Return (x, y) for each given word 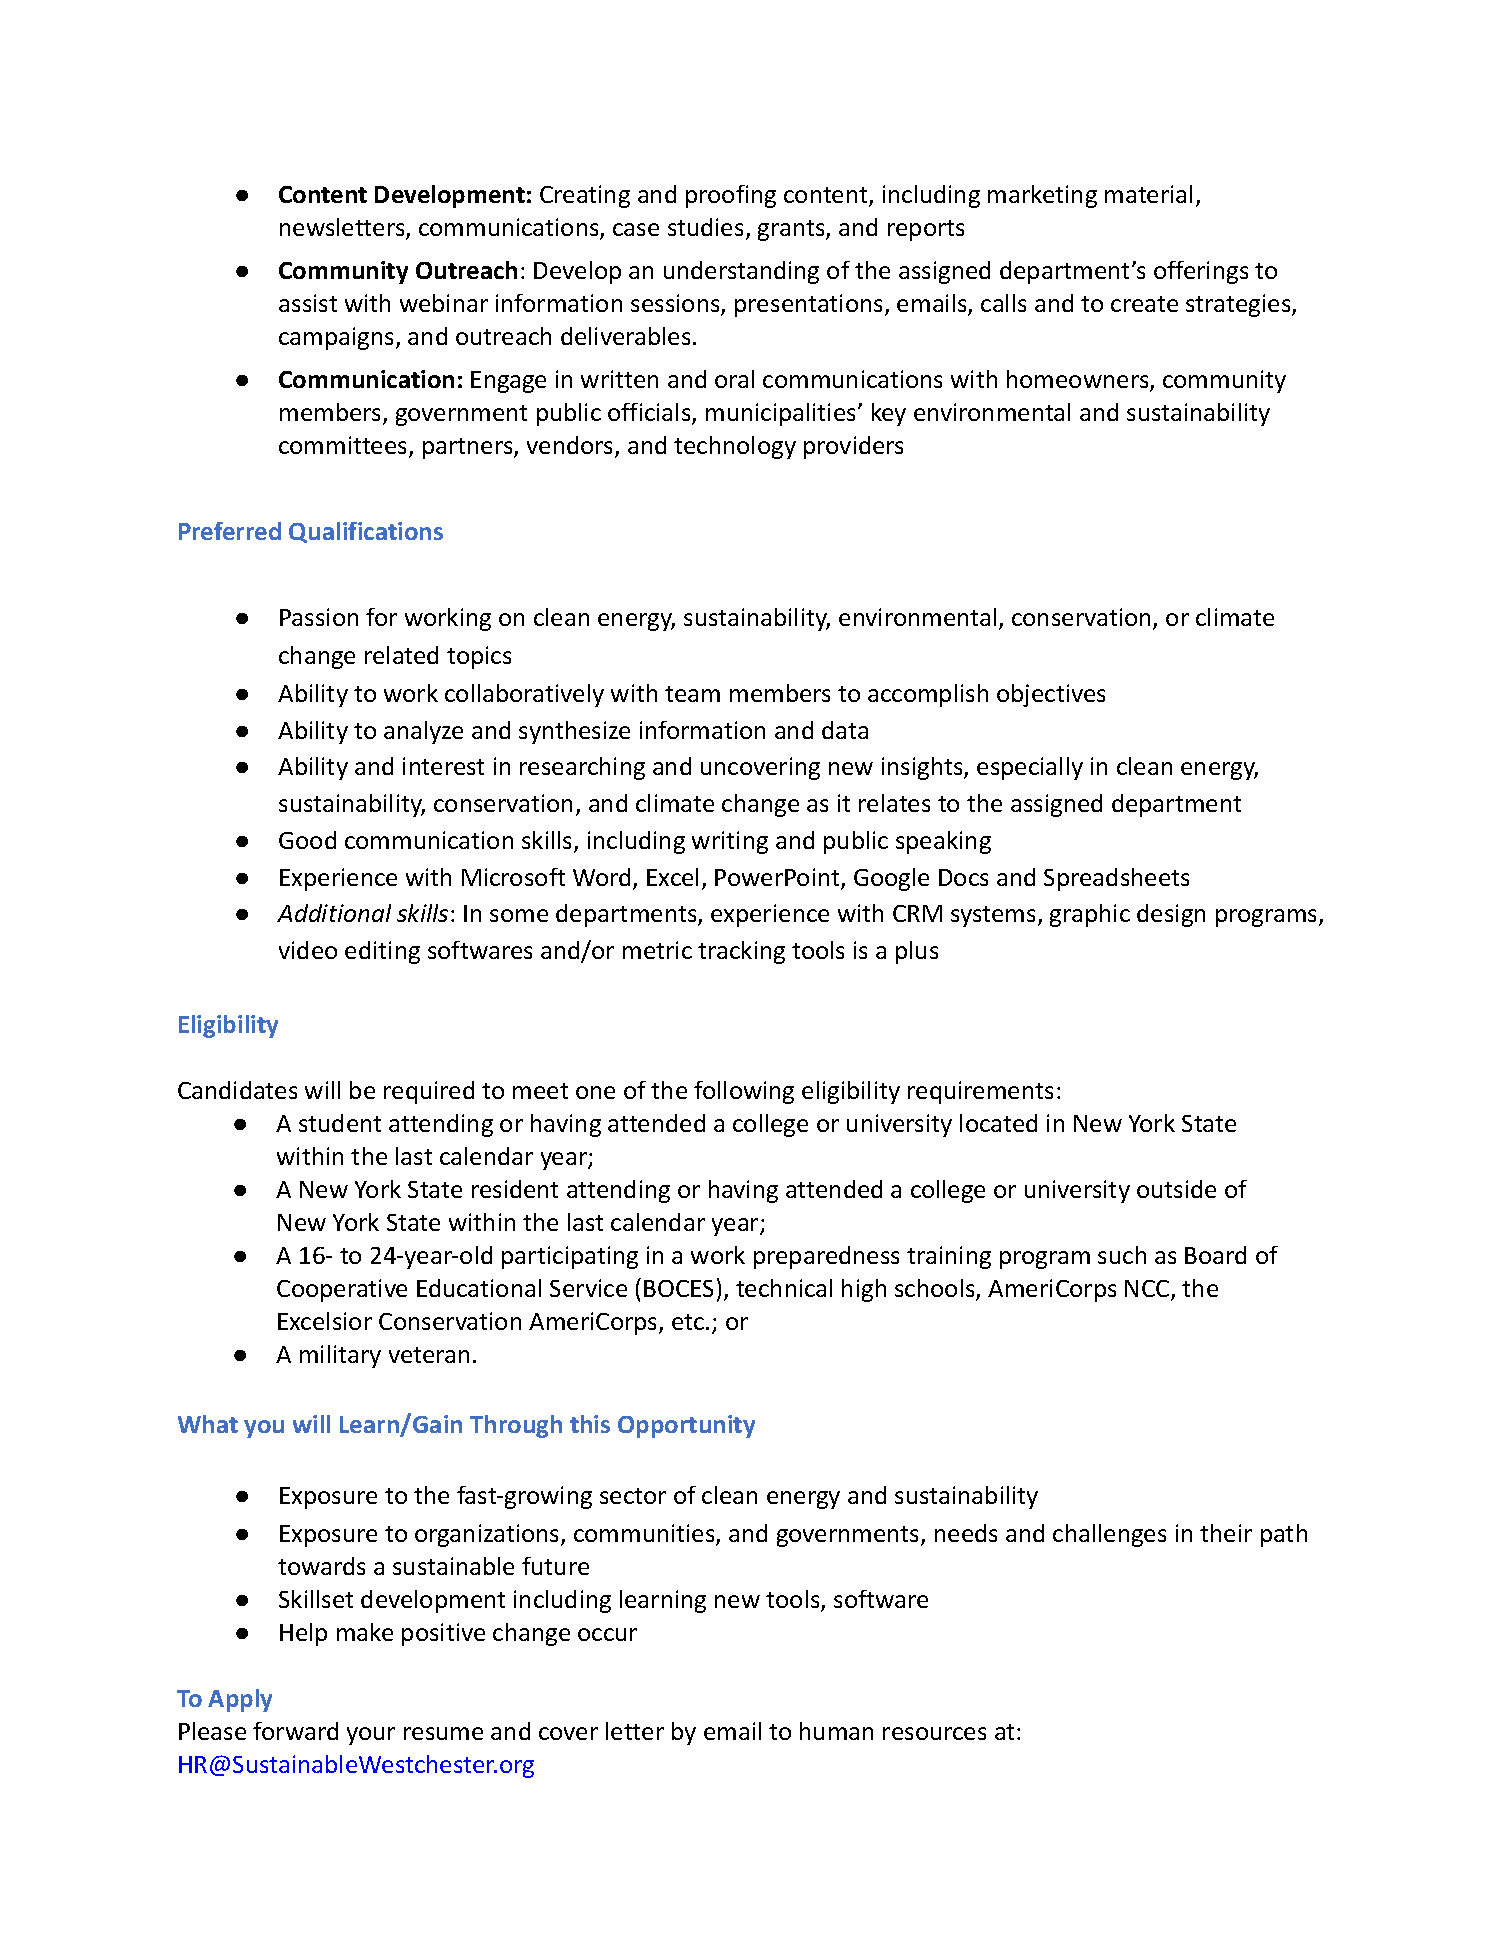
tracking (741, 952)
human (836, 1731)
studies (705, 227)
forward (295, 1731)
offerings (1201, 272)
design (1171, 915)
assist (308, 303)
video (308, 950)
